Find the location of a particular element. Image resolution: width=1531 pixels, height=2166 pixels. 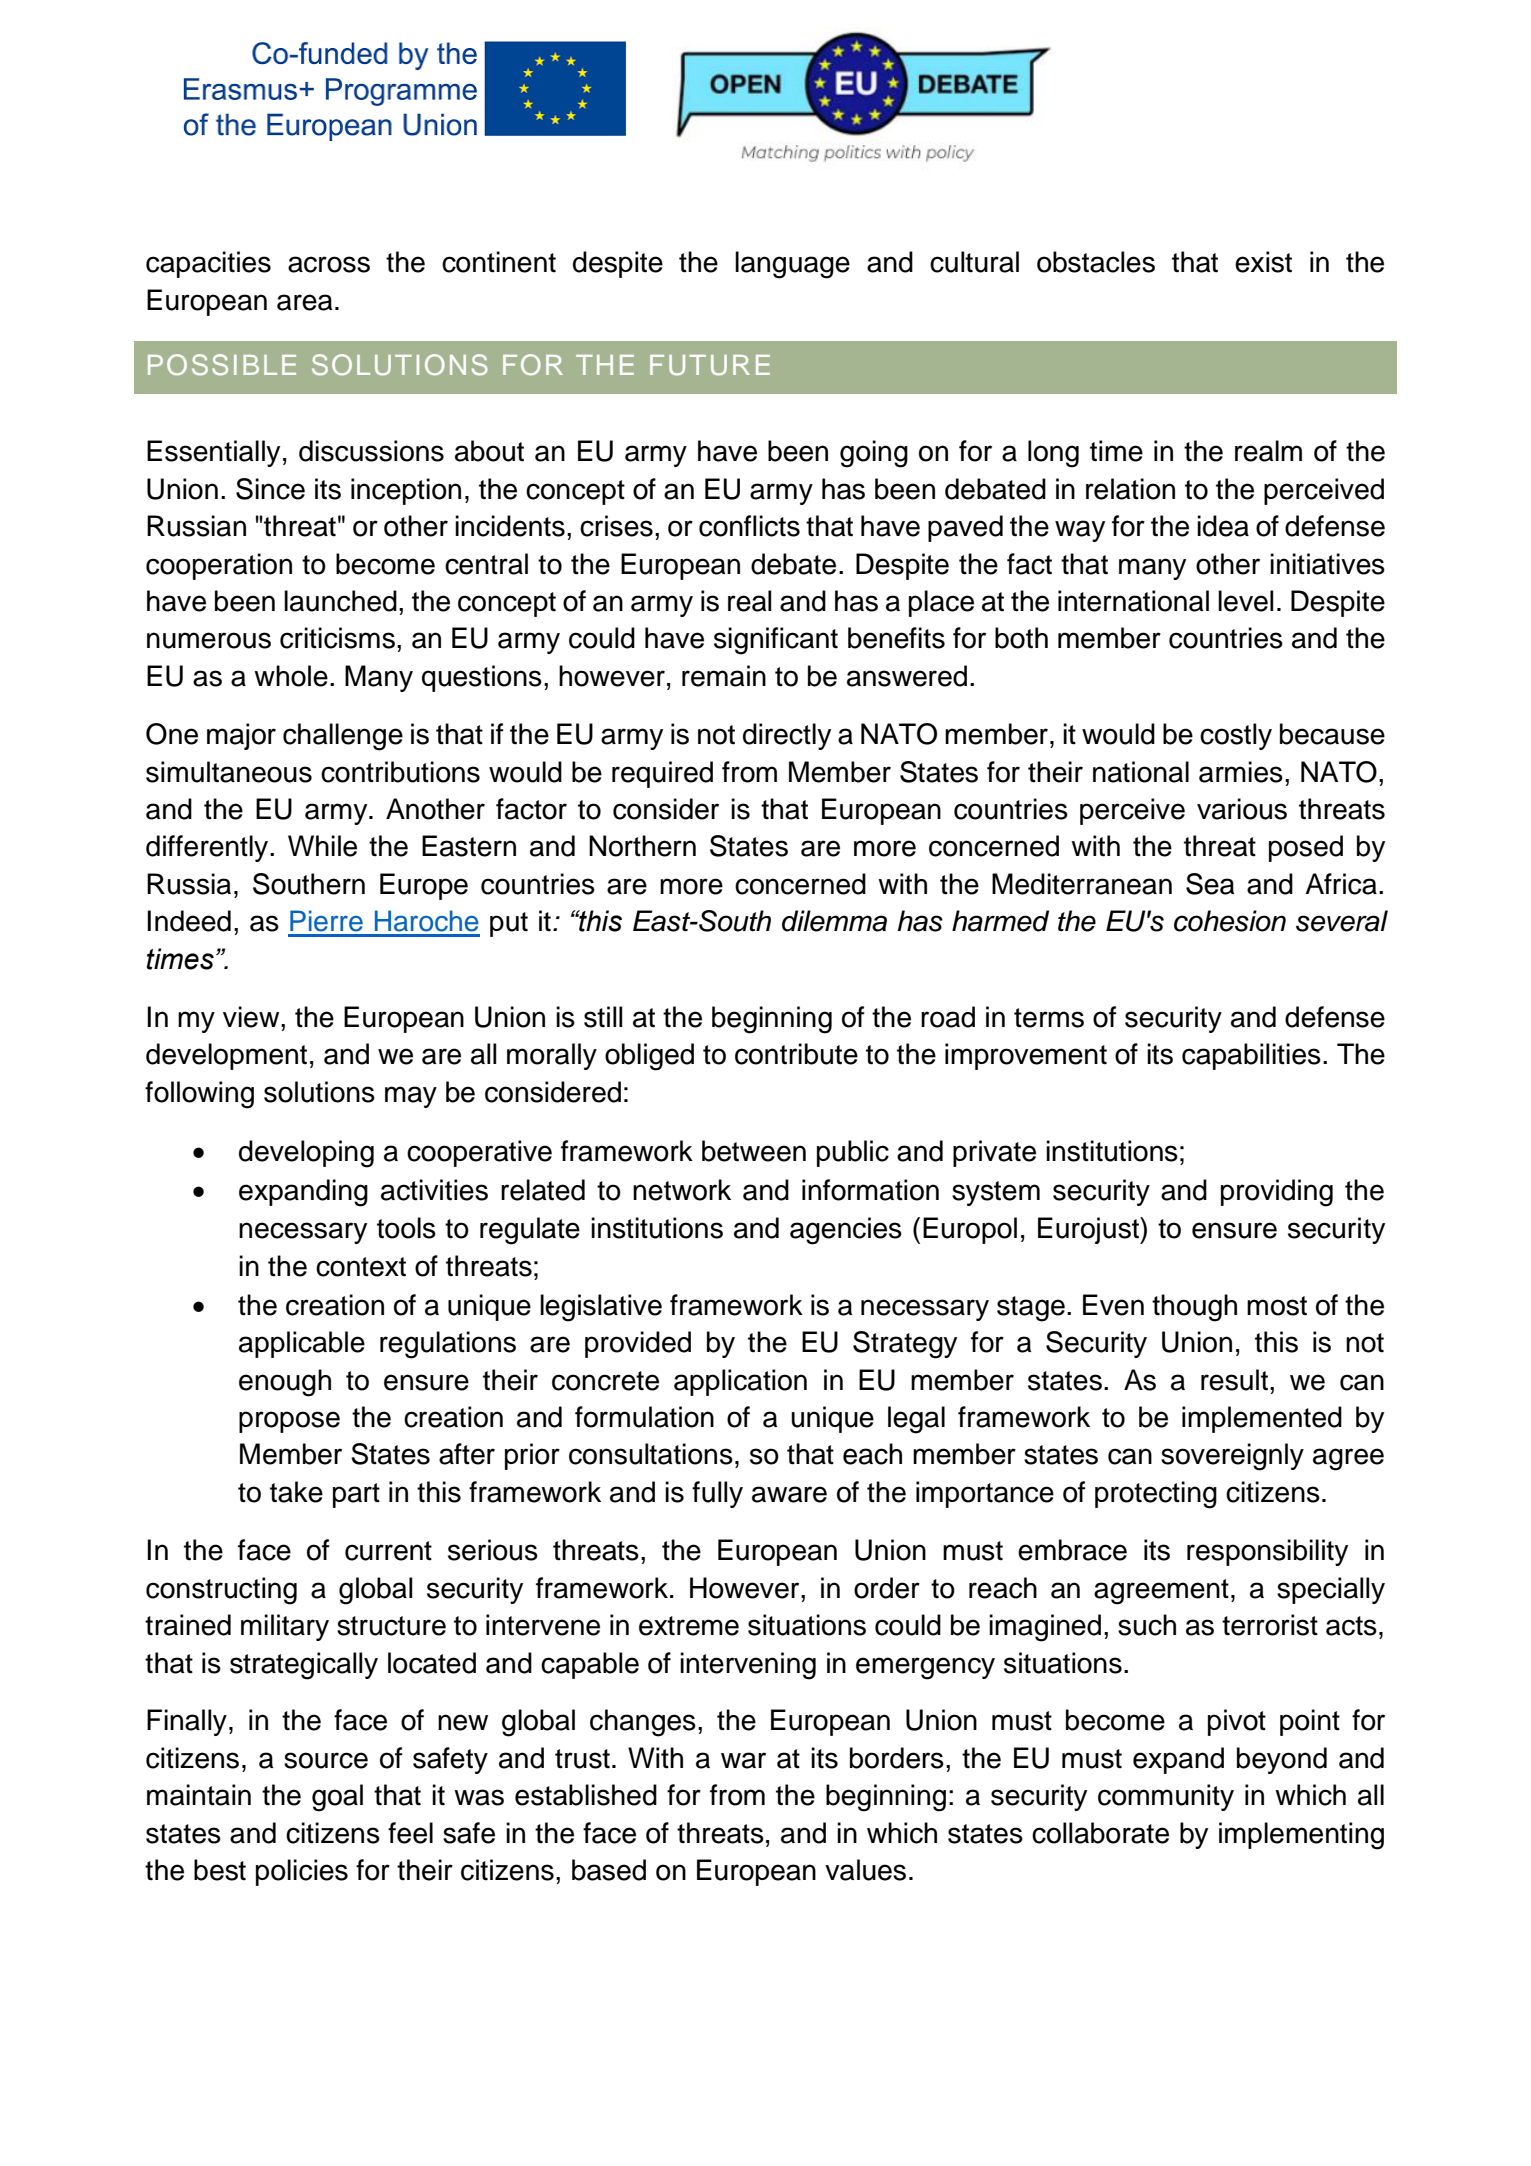

goal is located at coordinates (337, 1798).
